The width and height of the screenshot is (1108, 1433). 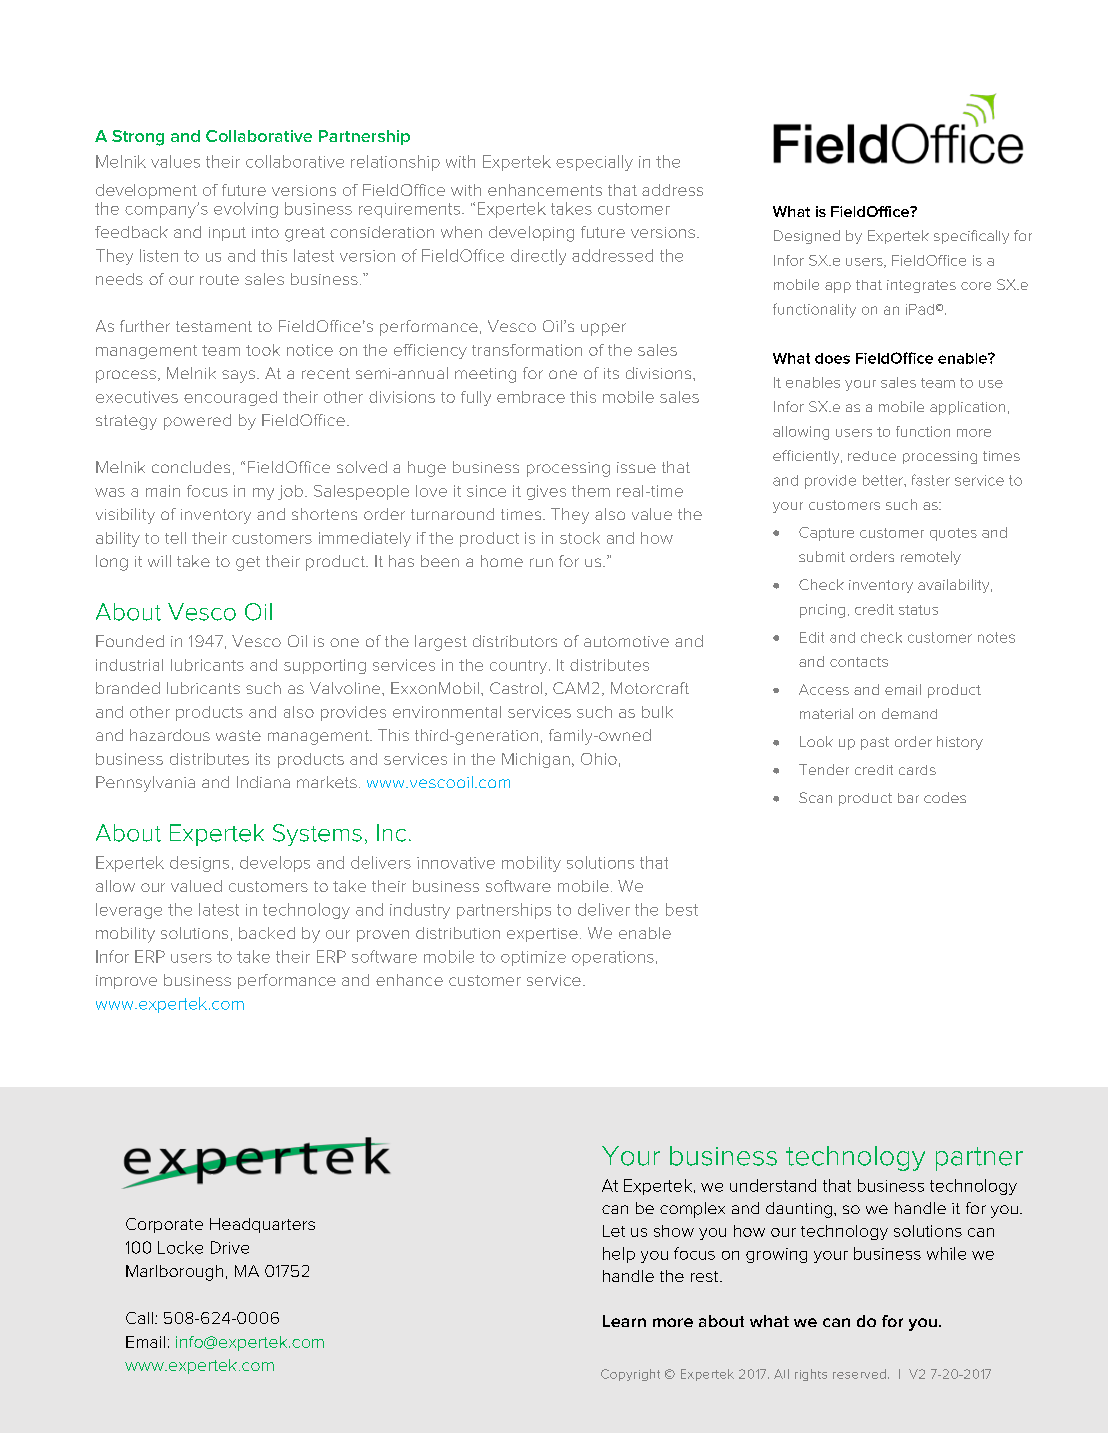 I want to click on get, so click(x=248, y=563).
